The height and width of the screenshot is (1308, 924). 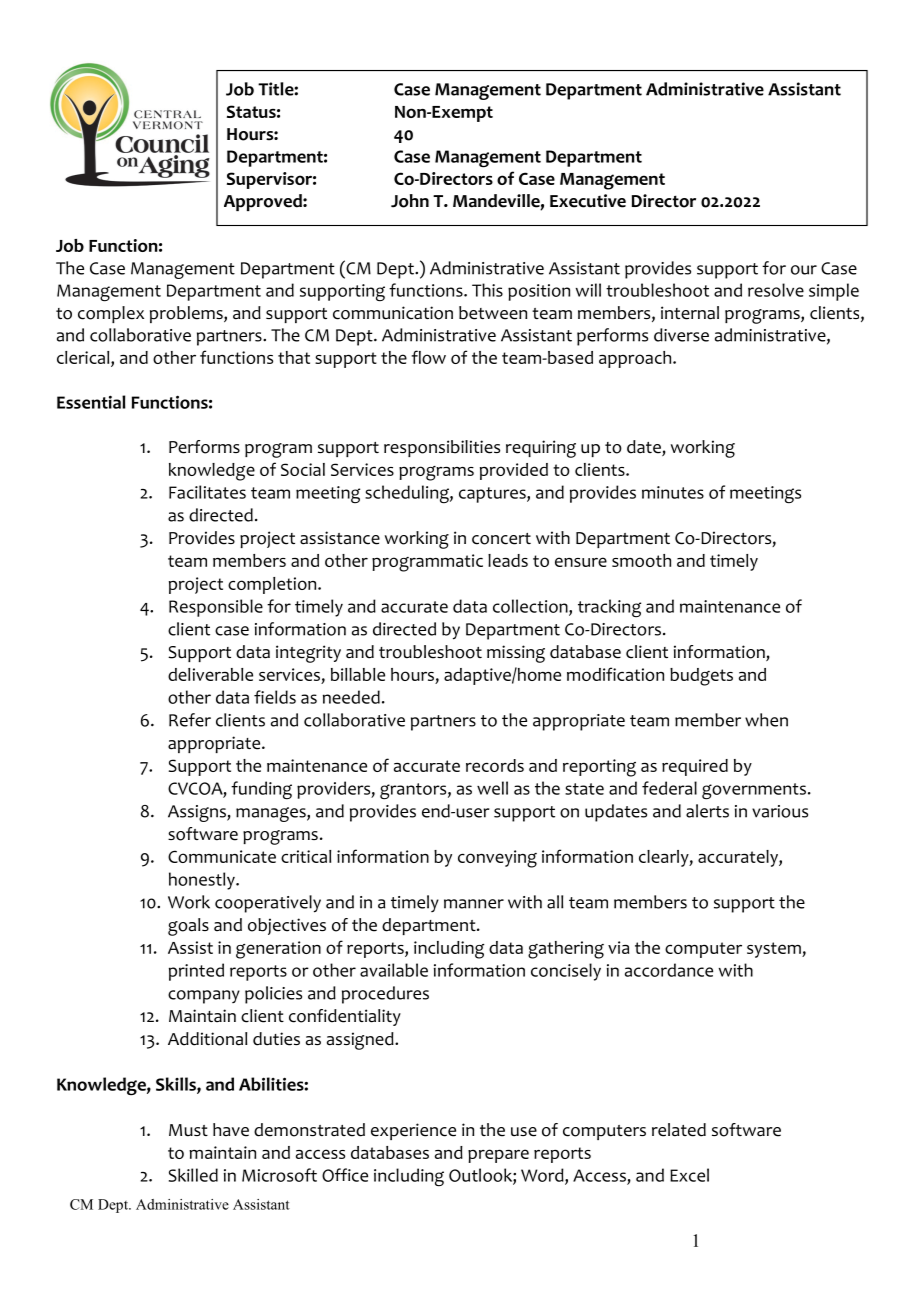 What do you see at coordinates (780, 811) in the screenshot?
I see `various` at bounding box center [780, 811].
